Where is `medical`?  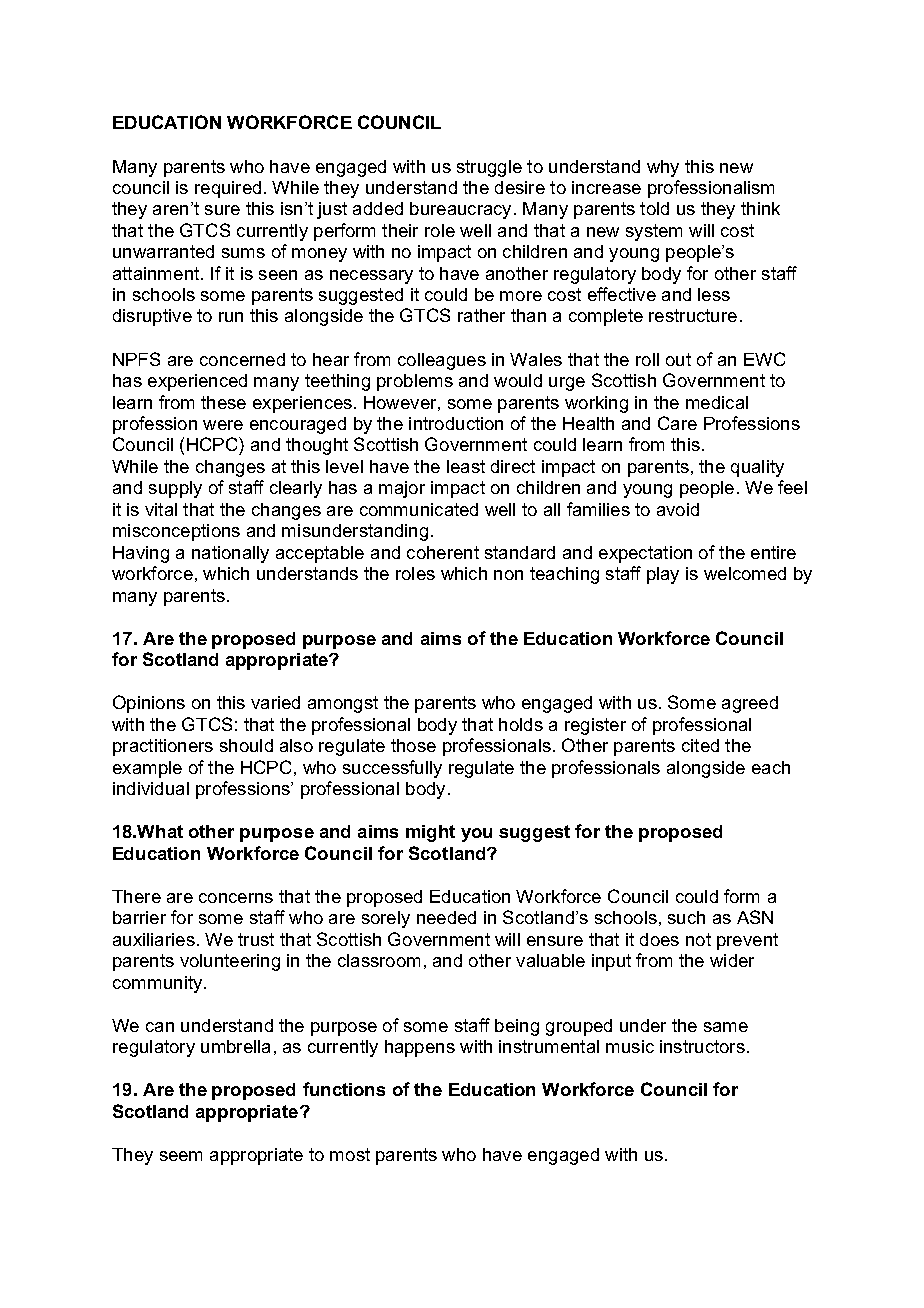 medical is located at coordinates (717, 402).
